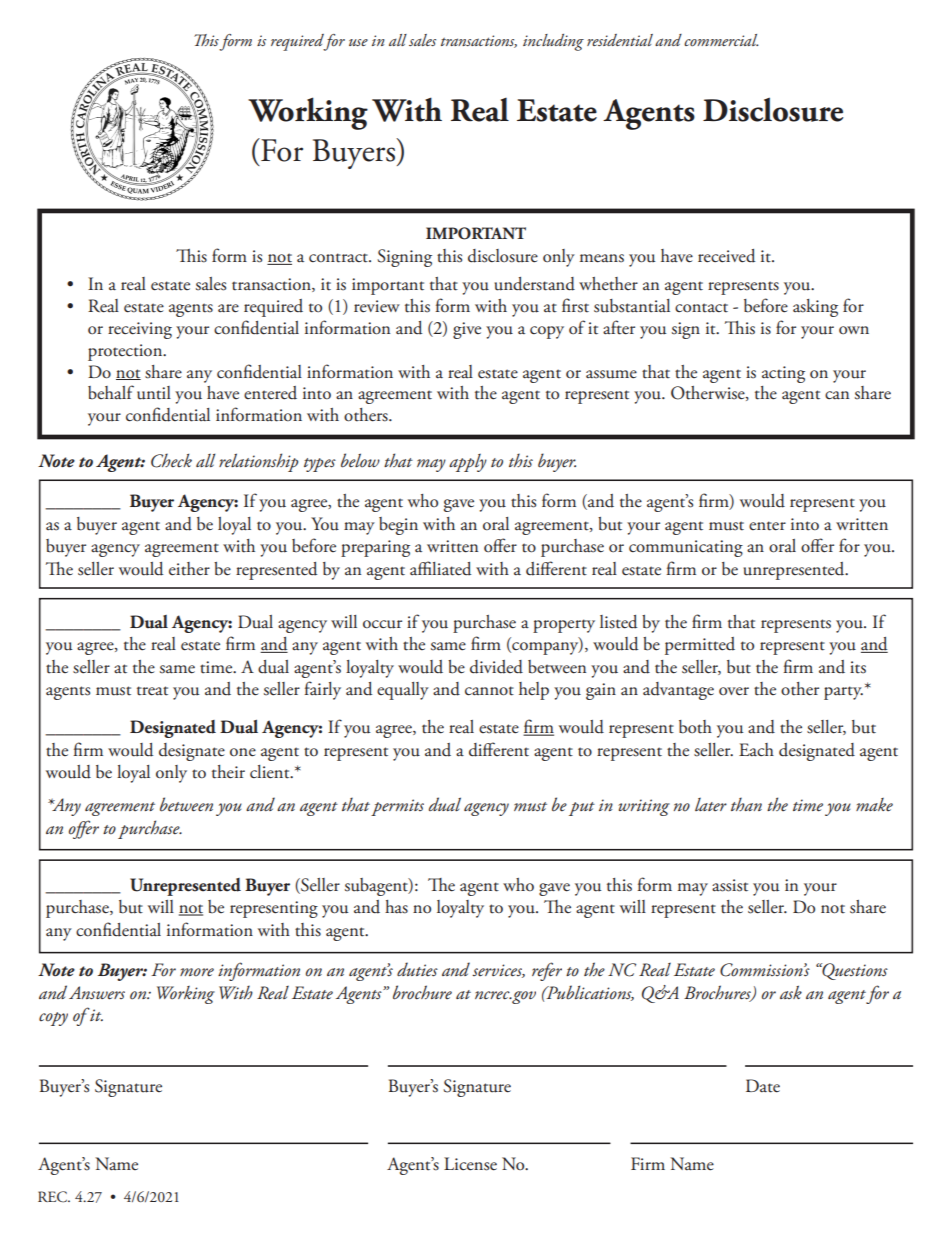 The image size is (952, 1233). Describe the element at coordinates (152, 691) in the screenshot. I see `treat` at that location.
